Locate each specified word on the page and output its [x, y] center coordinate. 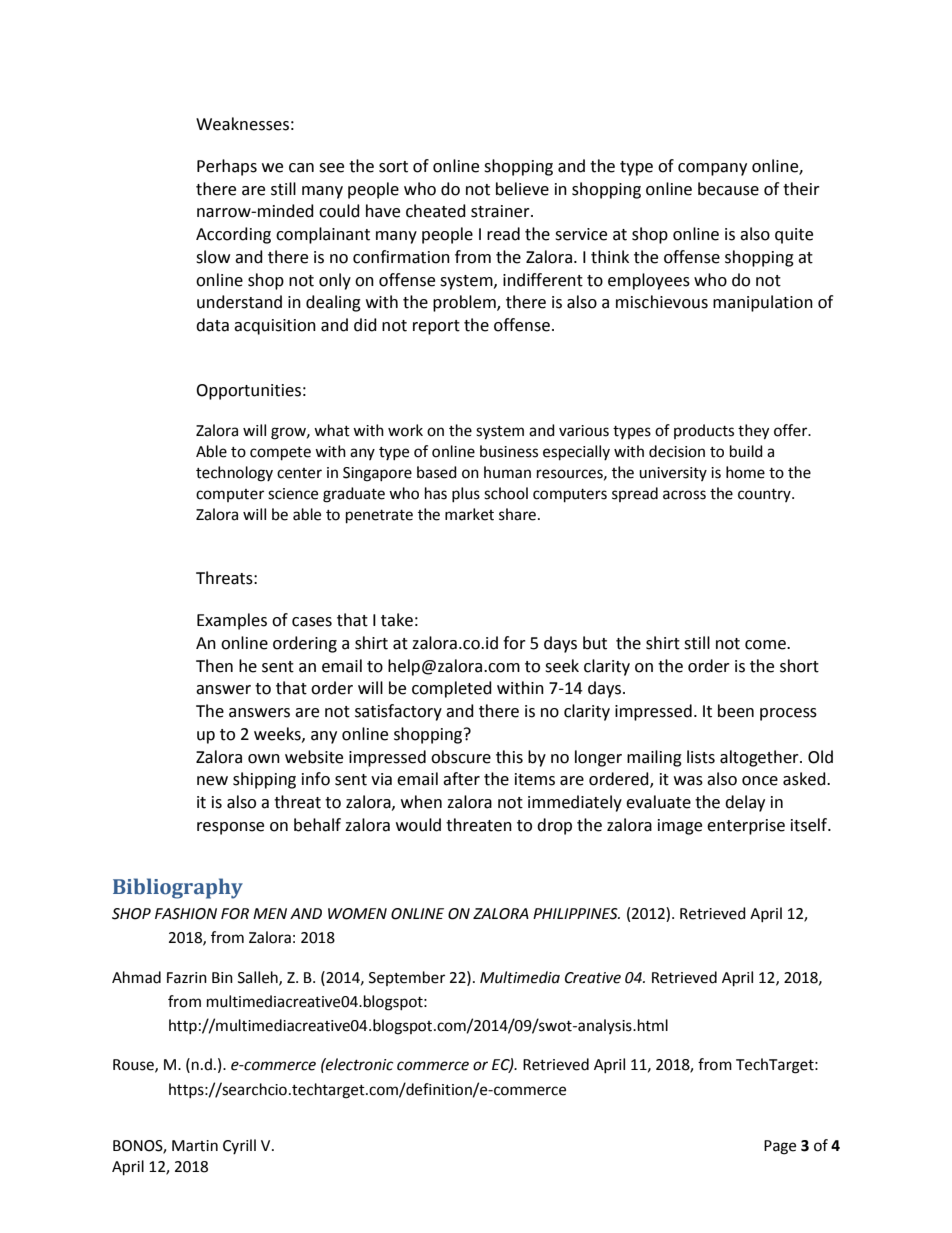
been [736, 711]
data [212, 325]
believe [522, 189]
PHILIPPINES [576, 914]
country [765, 495]
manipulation [763, 303]
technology [234, 474]
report [436, 327]
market [469, 514]
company [712, 169]
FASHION [186, 914]
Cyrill [239, 1146]
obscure [461, 757]
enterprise [746, 827]
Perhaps [227, 167]
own [264, 759]
